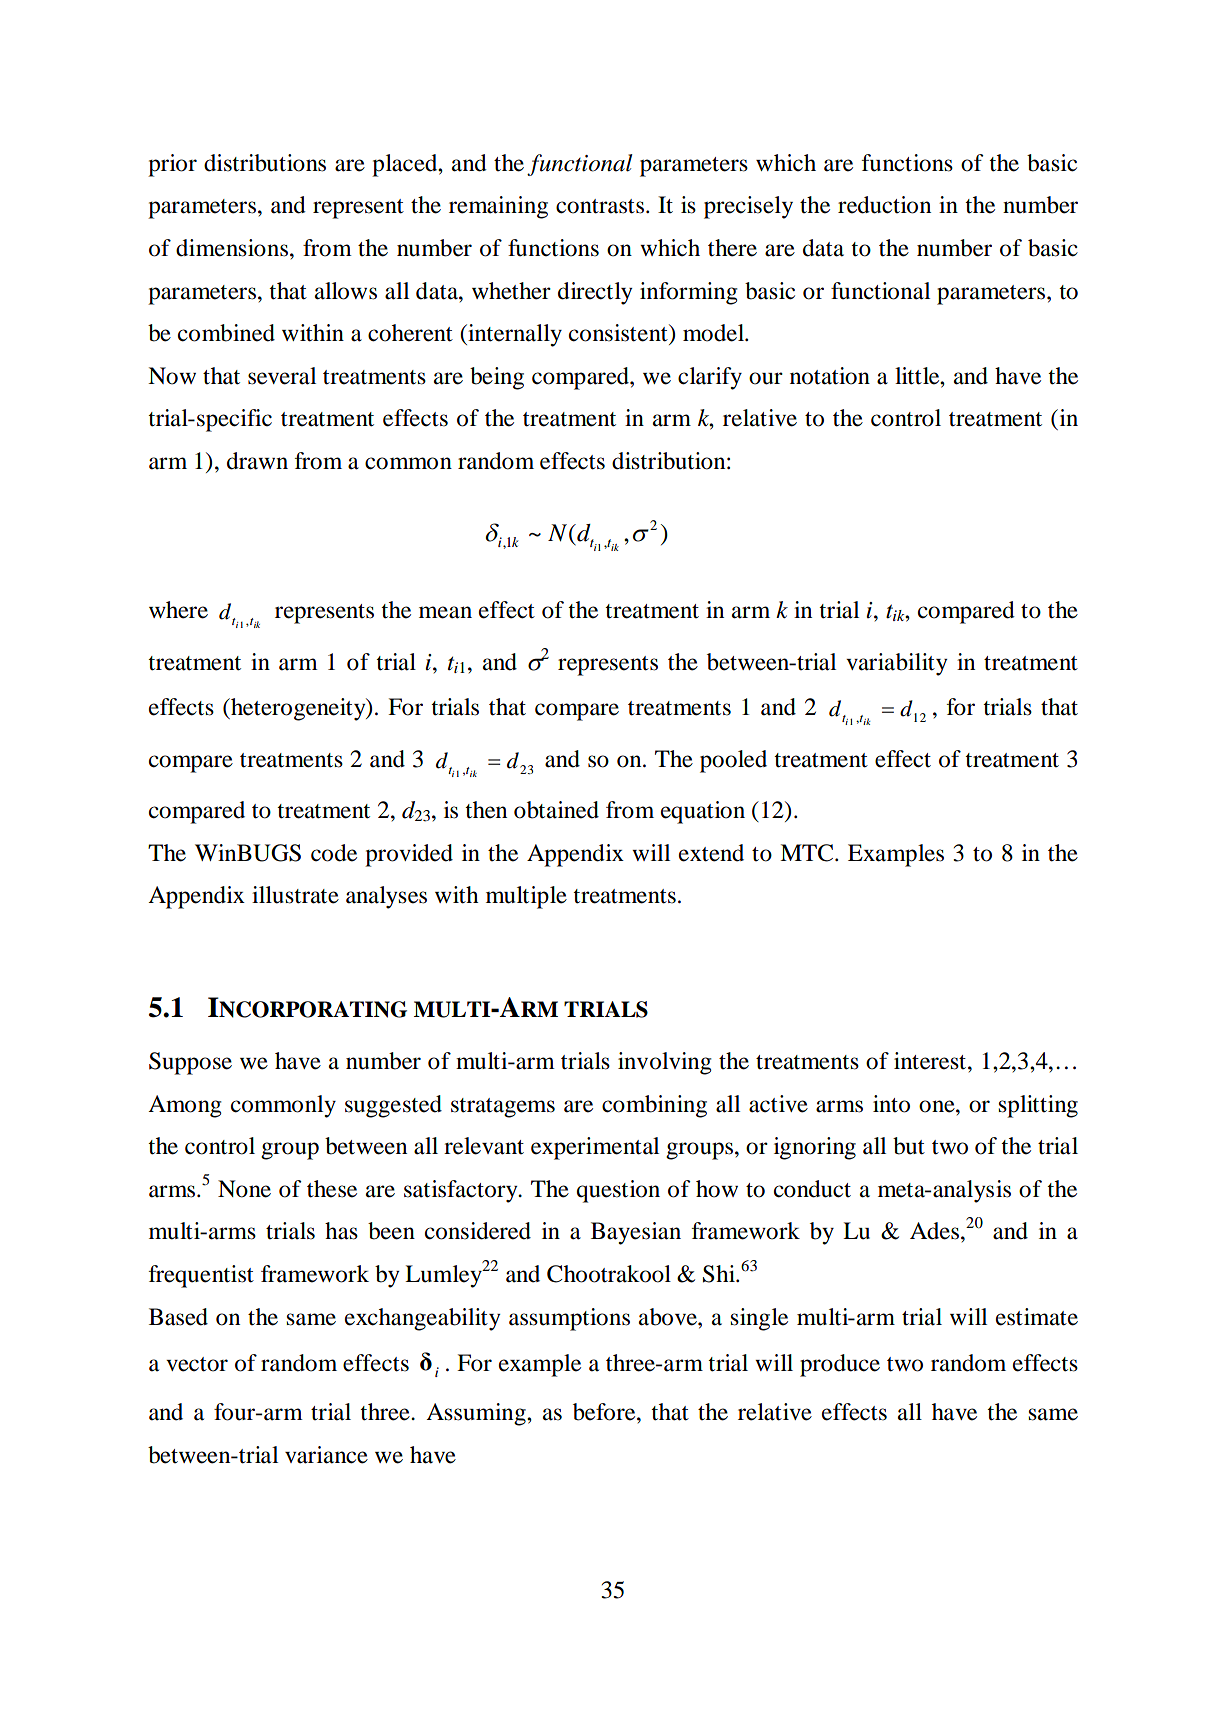 The width and height of the screenshot is (1226, 1734). I want to click on into, so click(891, 1104).
